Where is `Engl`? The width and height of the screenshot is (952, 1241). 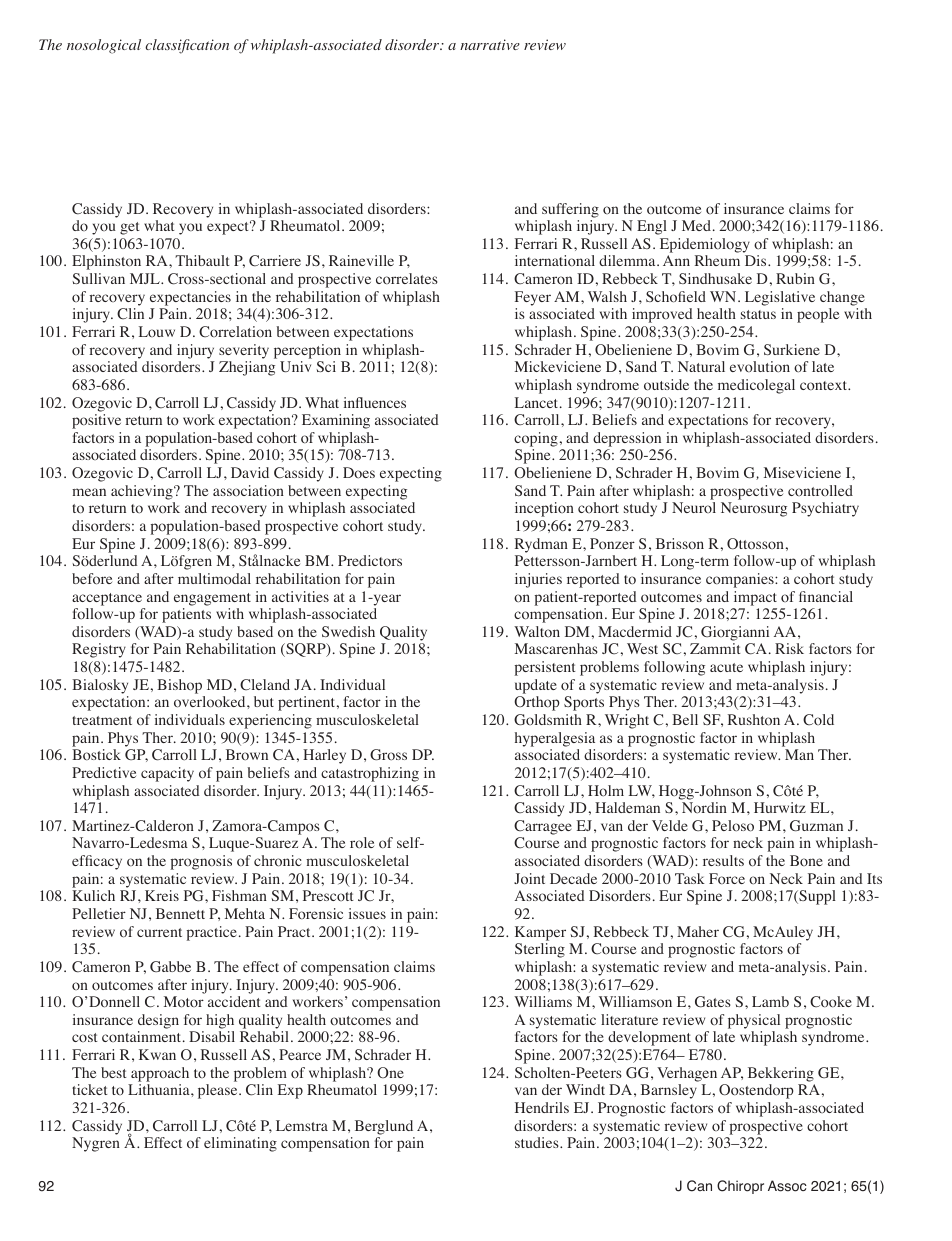
Engl is located at coordinates (652, 227).
